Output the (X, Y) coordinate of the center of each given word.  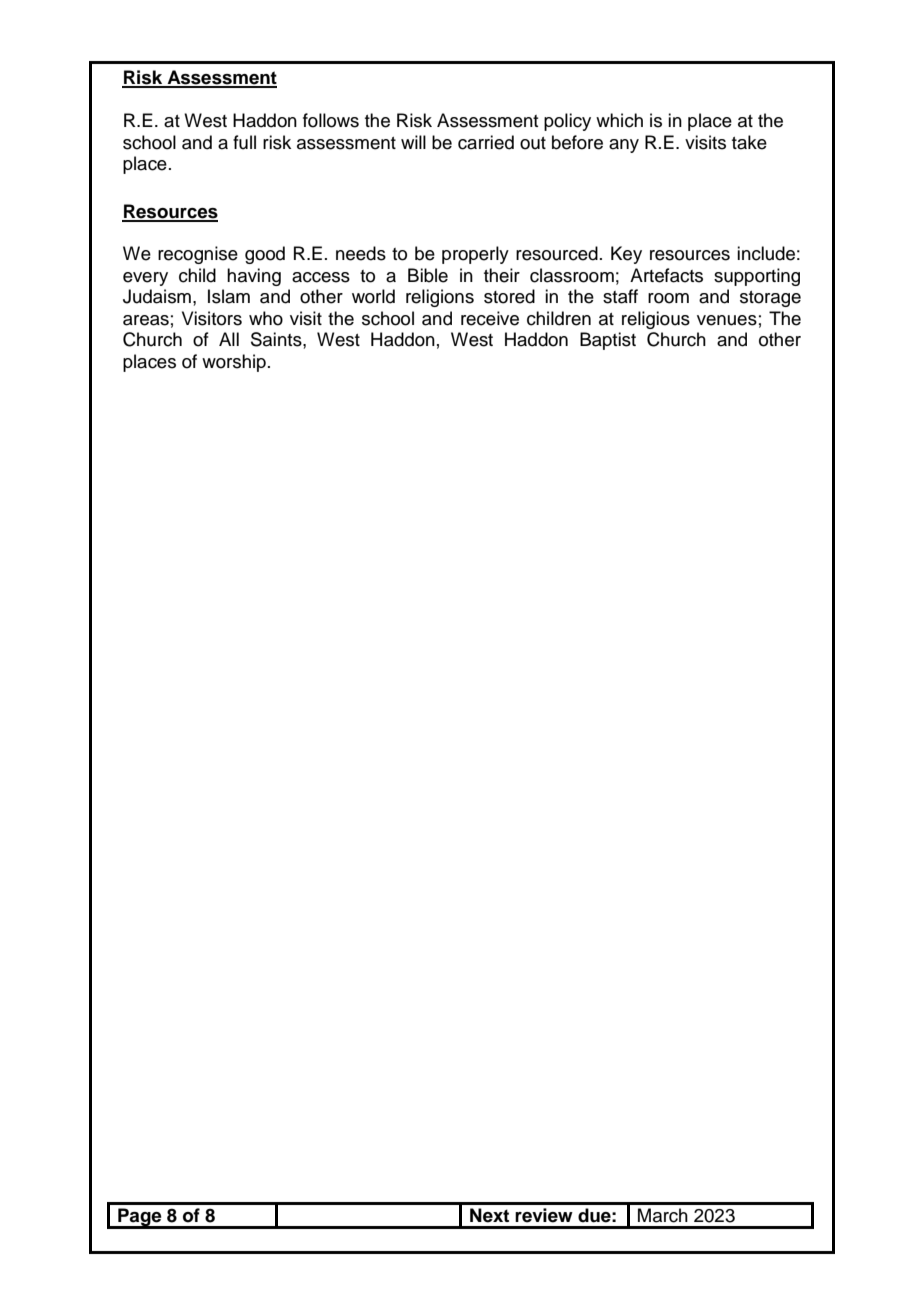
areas (146, 320)
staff (620, 296)
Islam (229, 296)
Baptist (608, 341)
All (229, 339)
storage (770, 299)
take (749, 142)
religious (656, 320)
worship (234, 363)
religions (440, 298)
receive (490, 318)
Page (140, 1218)
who (266, 318)
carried (486, 142)
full (244, 142)
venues (727, 320)
